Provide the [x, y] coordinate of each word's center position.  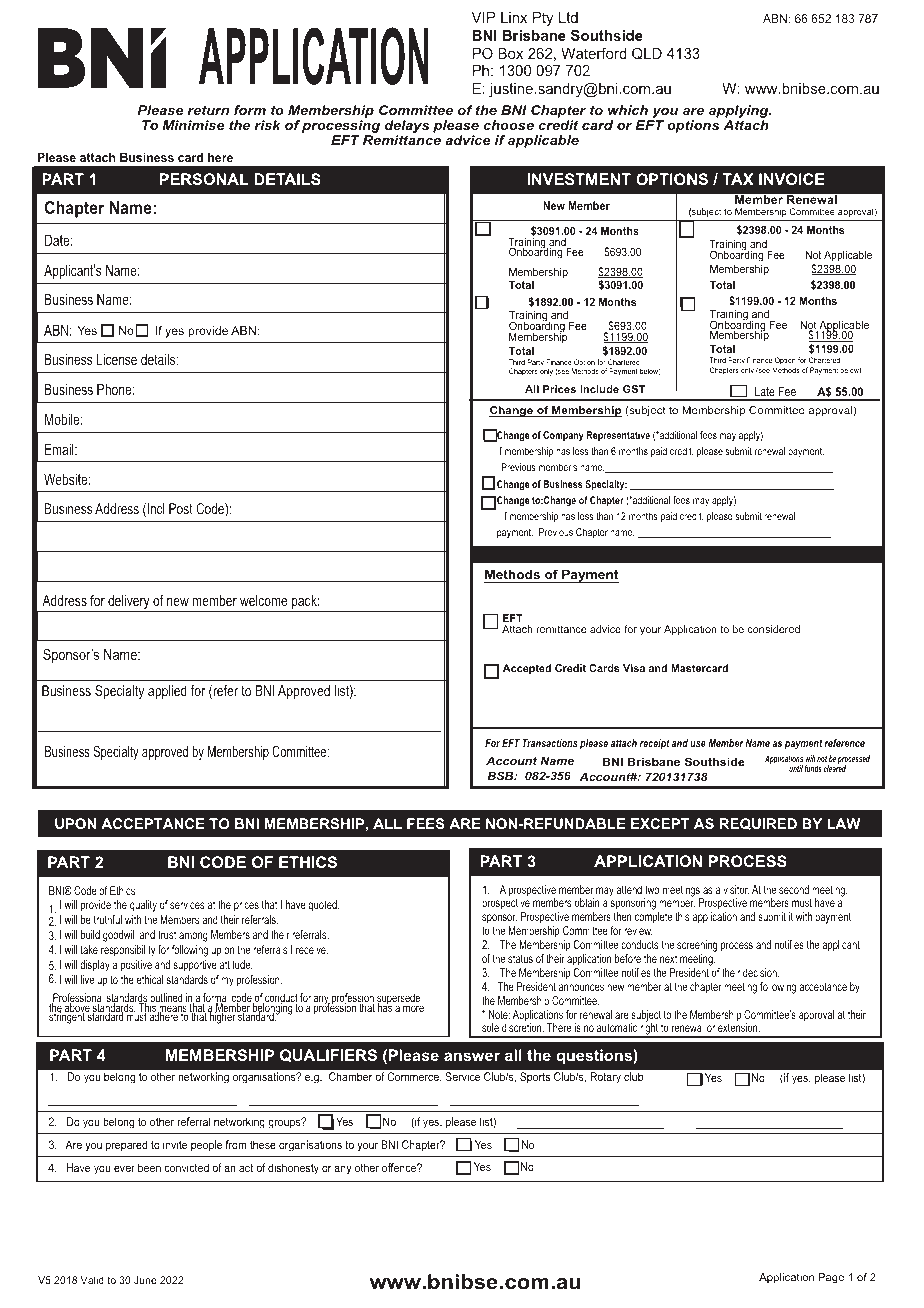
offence [400, 1167]
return [208, 110]
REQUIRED [758, 824]
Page [831, 1278]
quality [143, 906]
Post [181, 508]
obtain [587, 902]
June [145, 1280]
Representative [618, 436]
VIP [483, 17]
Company [563, 436]
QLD [647, 53]
